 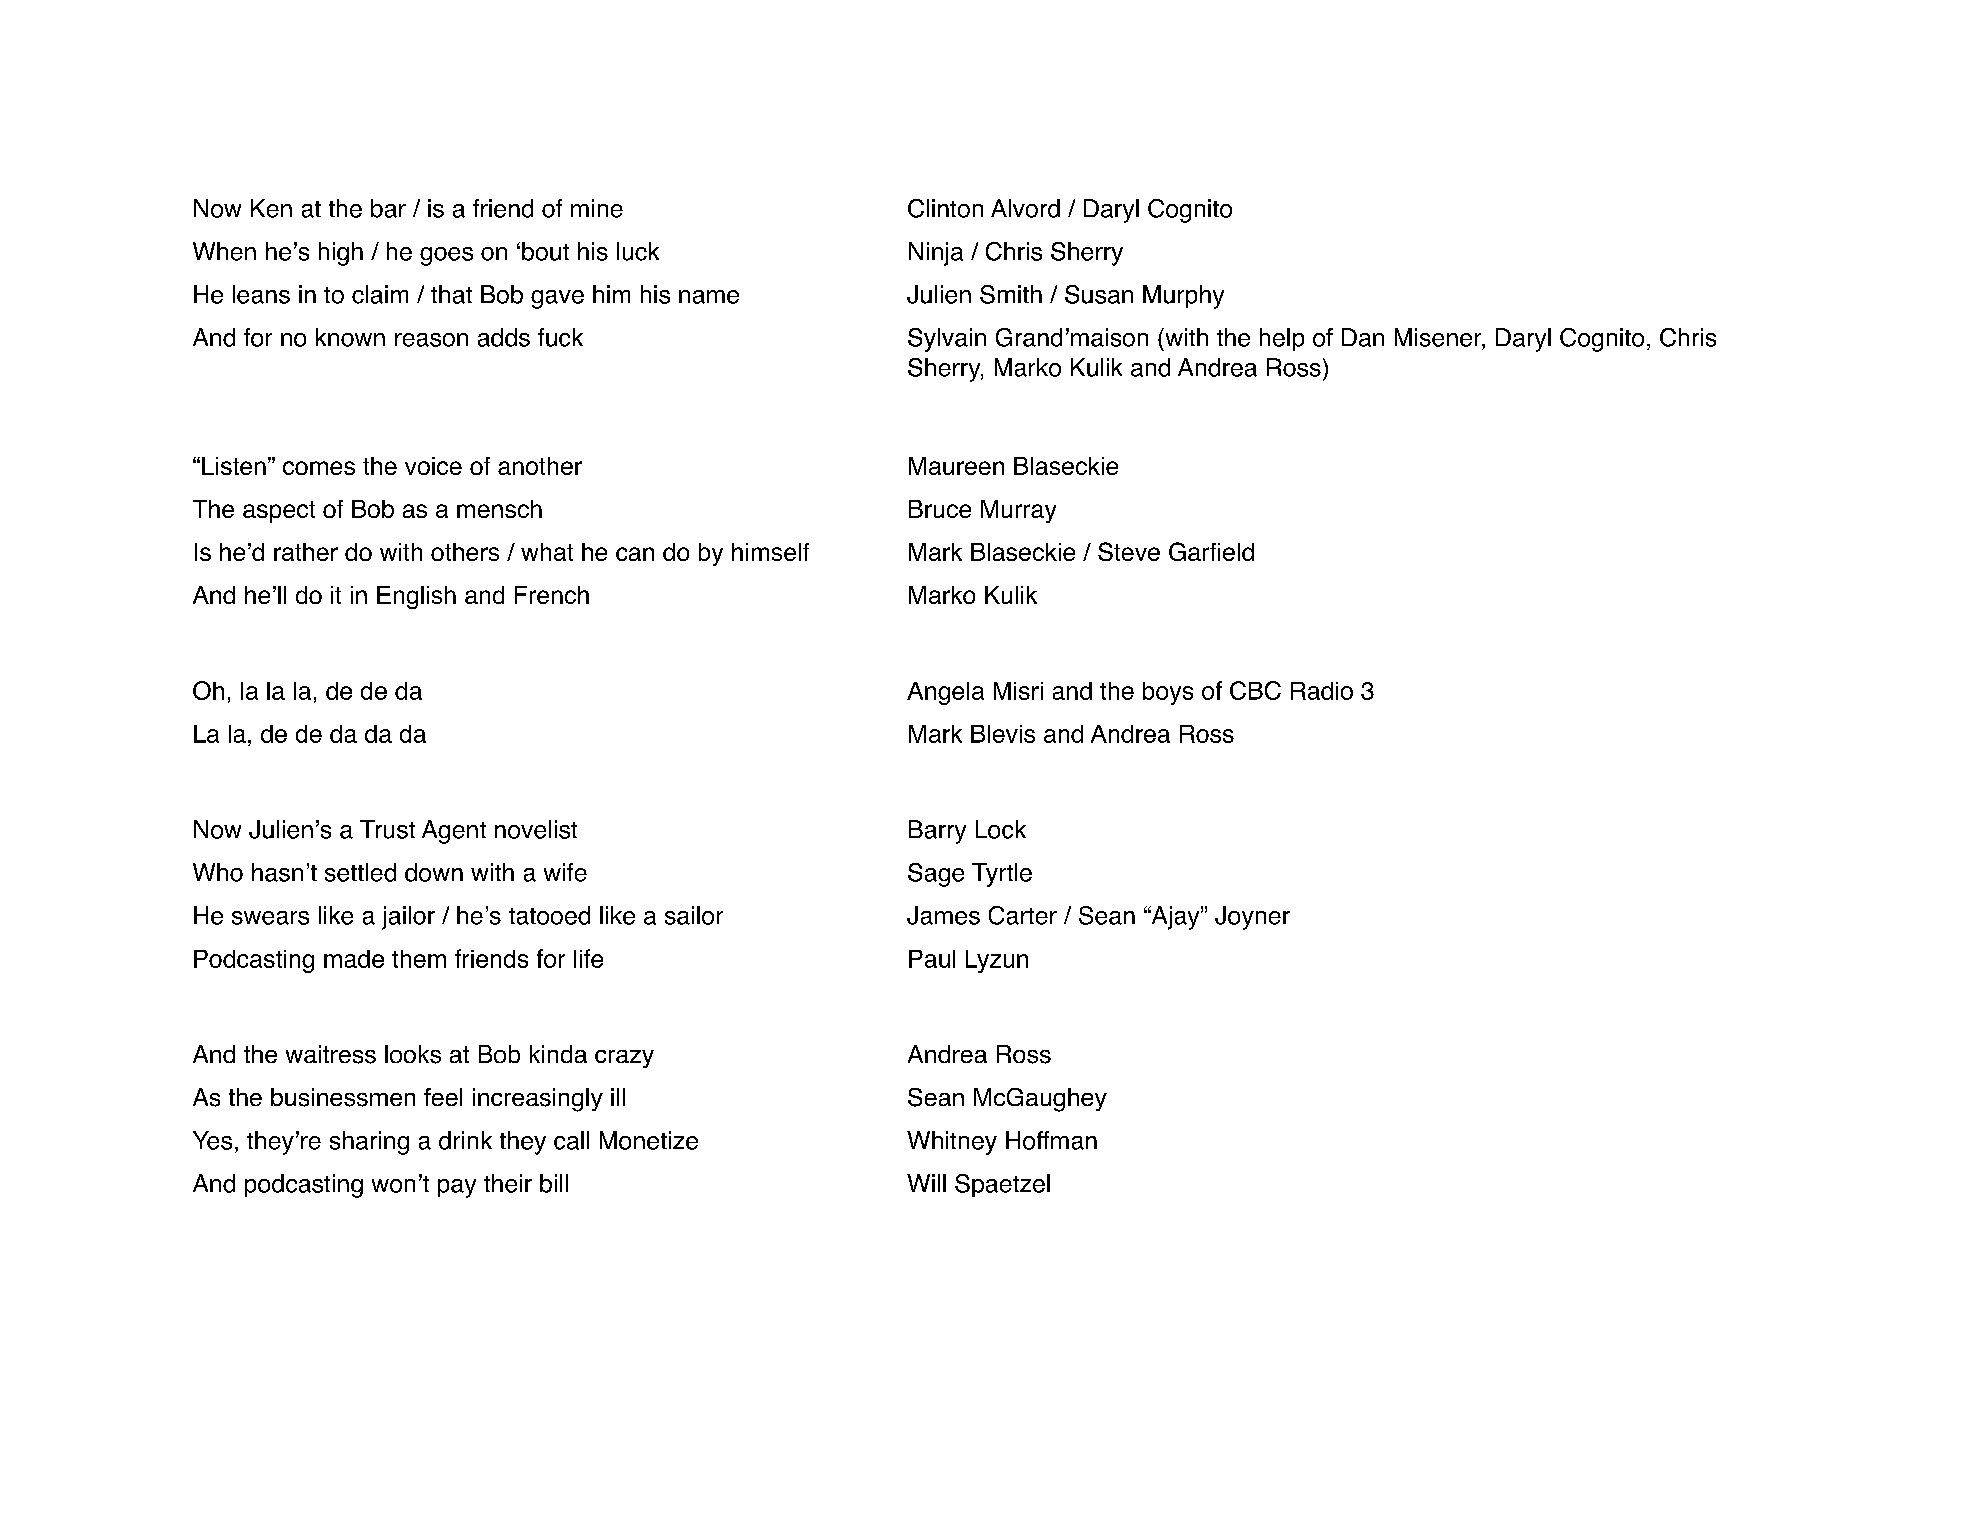 I want to click on Hoffman, so click(x=1051, y=1140).
